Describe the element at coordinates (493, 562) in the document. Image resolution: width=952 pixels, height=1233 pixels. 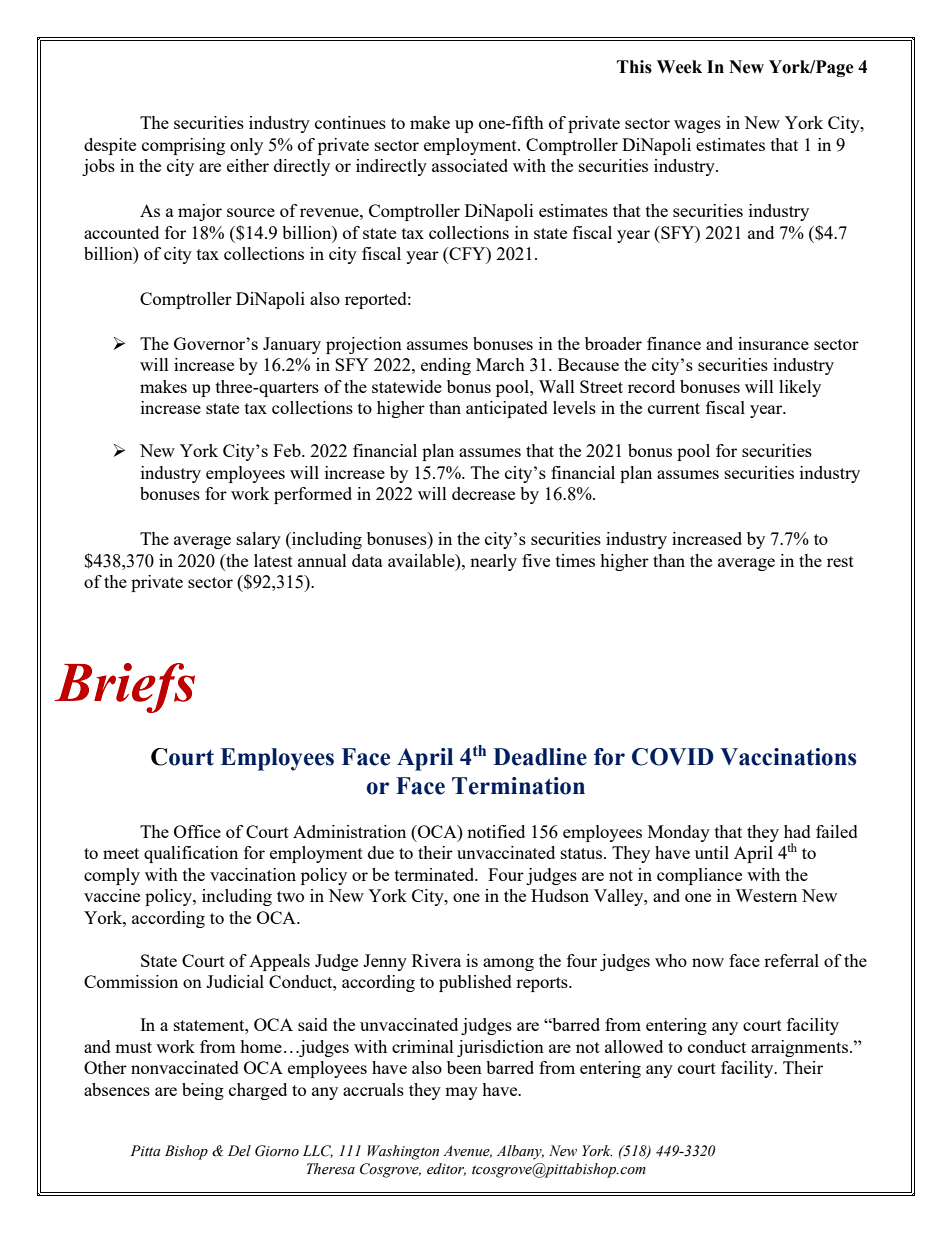
I see `nearly` at that location.
